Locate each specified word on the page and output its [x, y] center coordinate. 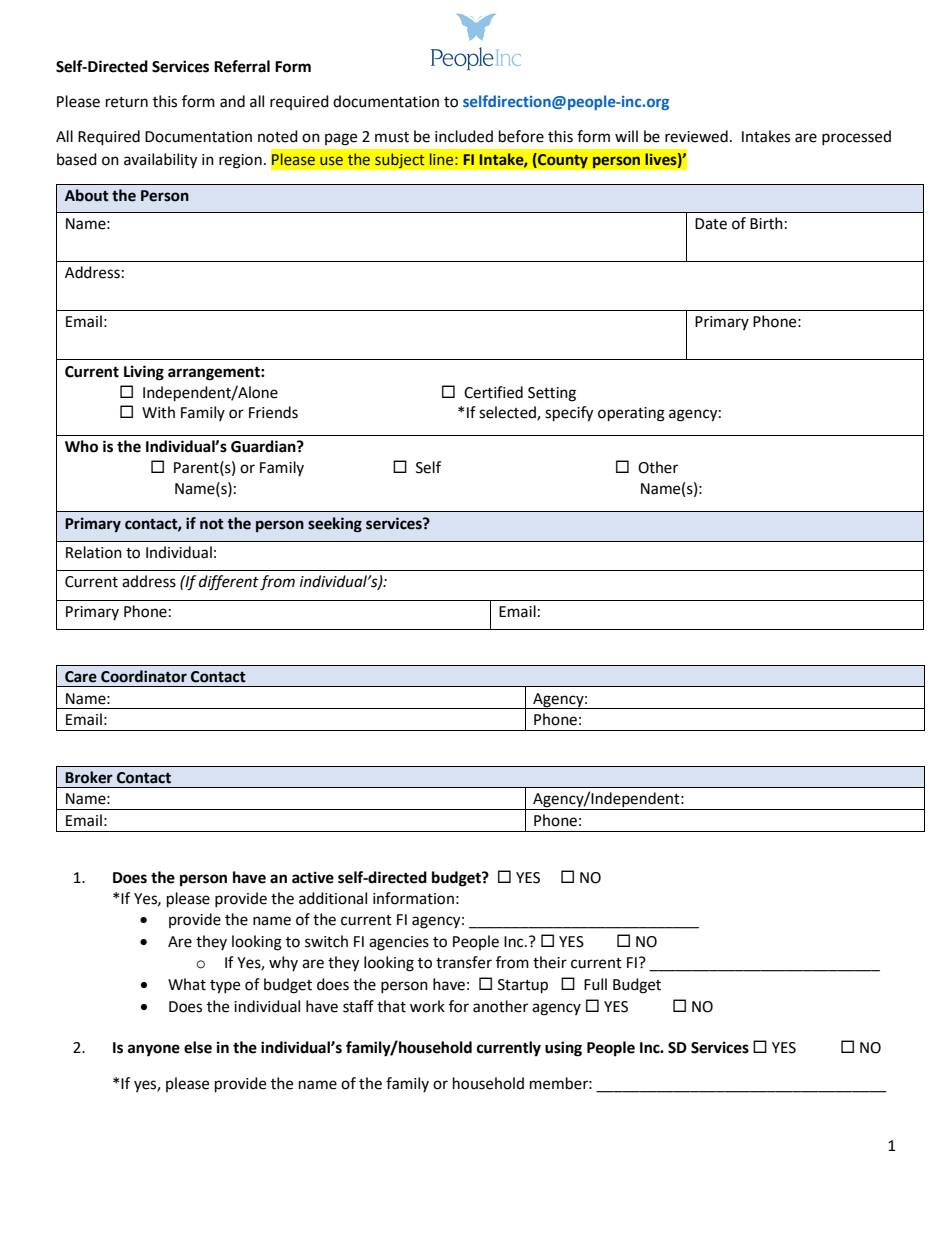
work [427, 1006]
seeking [335, 525]
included [464, 136]
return [127, 102]
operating [631, 414]
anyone [154, 1050]
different [229, 583]
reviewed [696, 136]
